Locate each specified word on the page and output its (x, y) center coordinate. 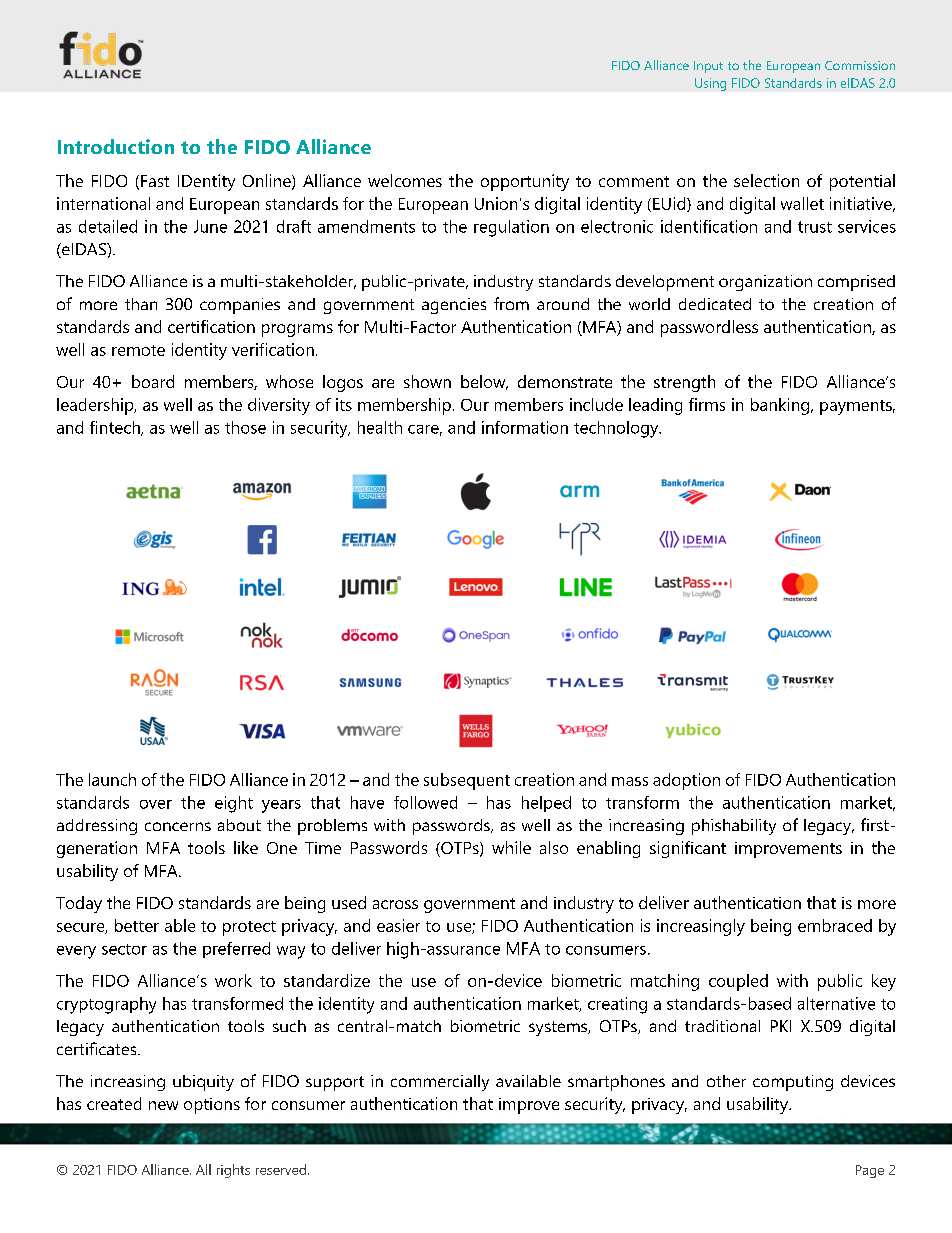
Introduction (116, 146)
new (163, 1105)
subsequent (467, 781)
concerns (178, 826)
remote (138, 350)
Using (710, 84)
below (484, 382)
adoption (686, 781)
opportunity (525, 182)
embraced (835, 925)
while (511, 847)
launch (112, 779)
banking (781, 406)
